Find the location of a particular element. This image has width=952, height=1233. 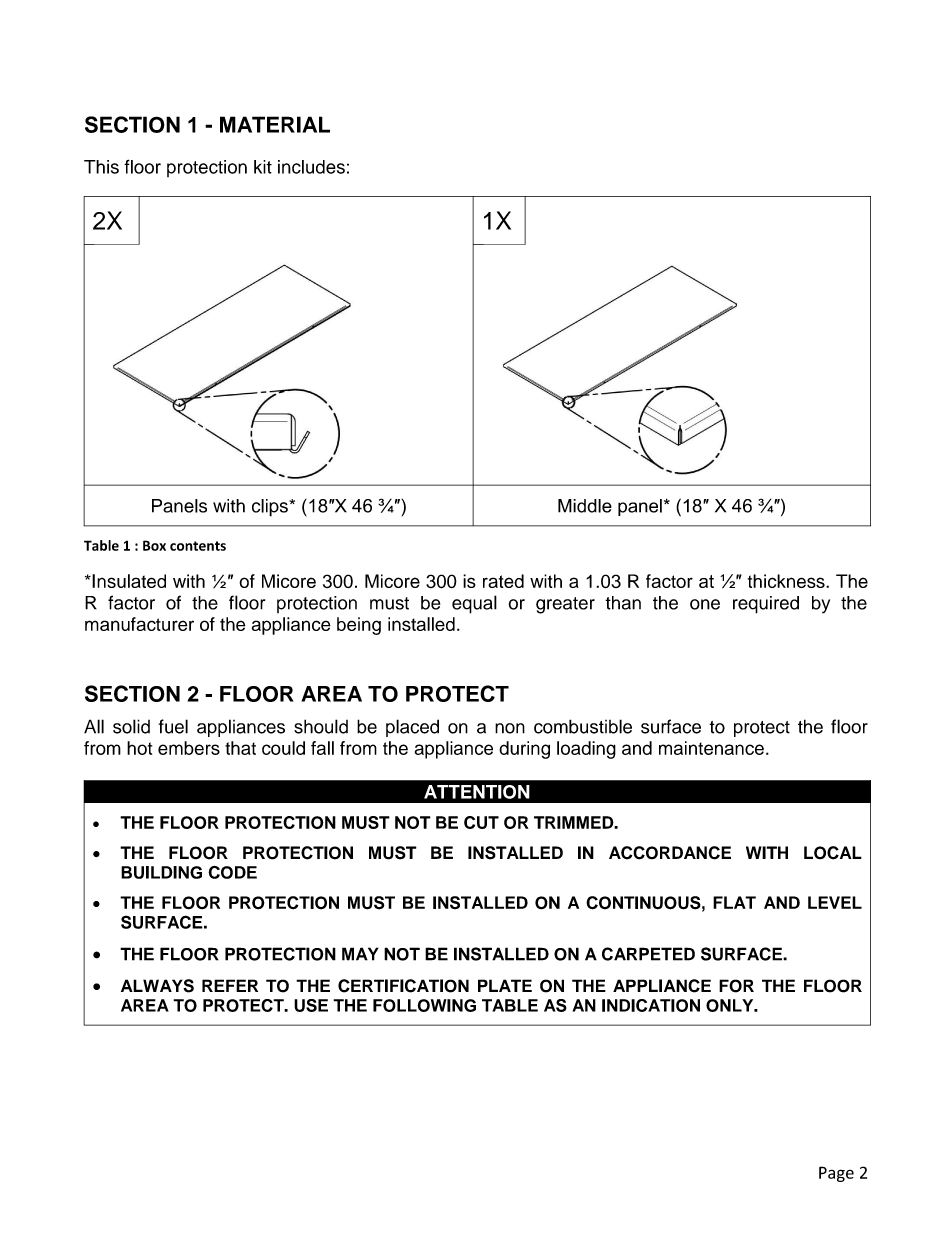

MATERIAL is located at coordinates (275, 124).
